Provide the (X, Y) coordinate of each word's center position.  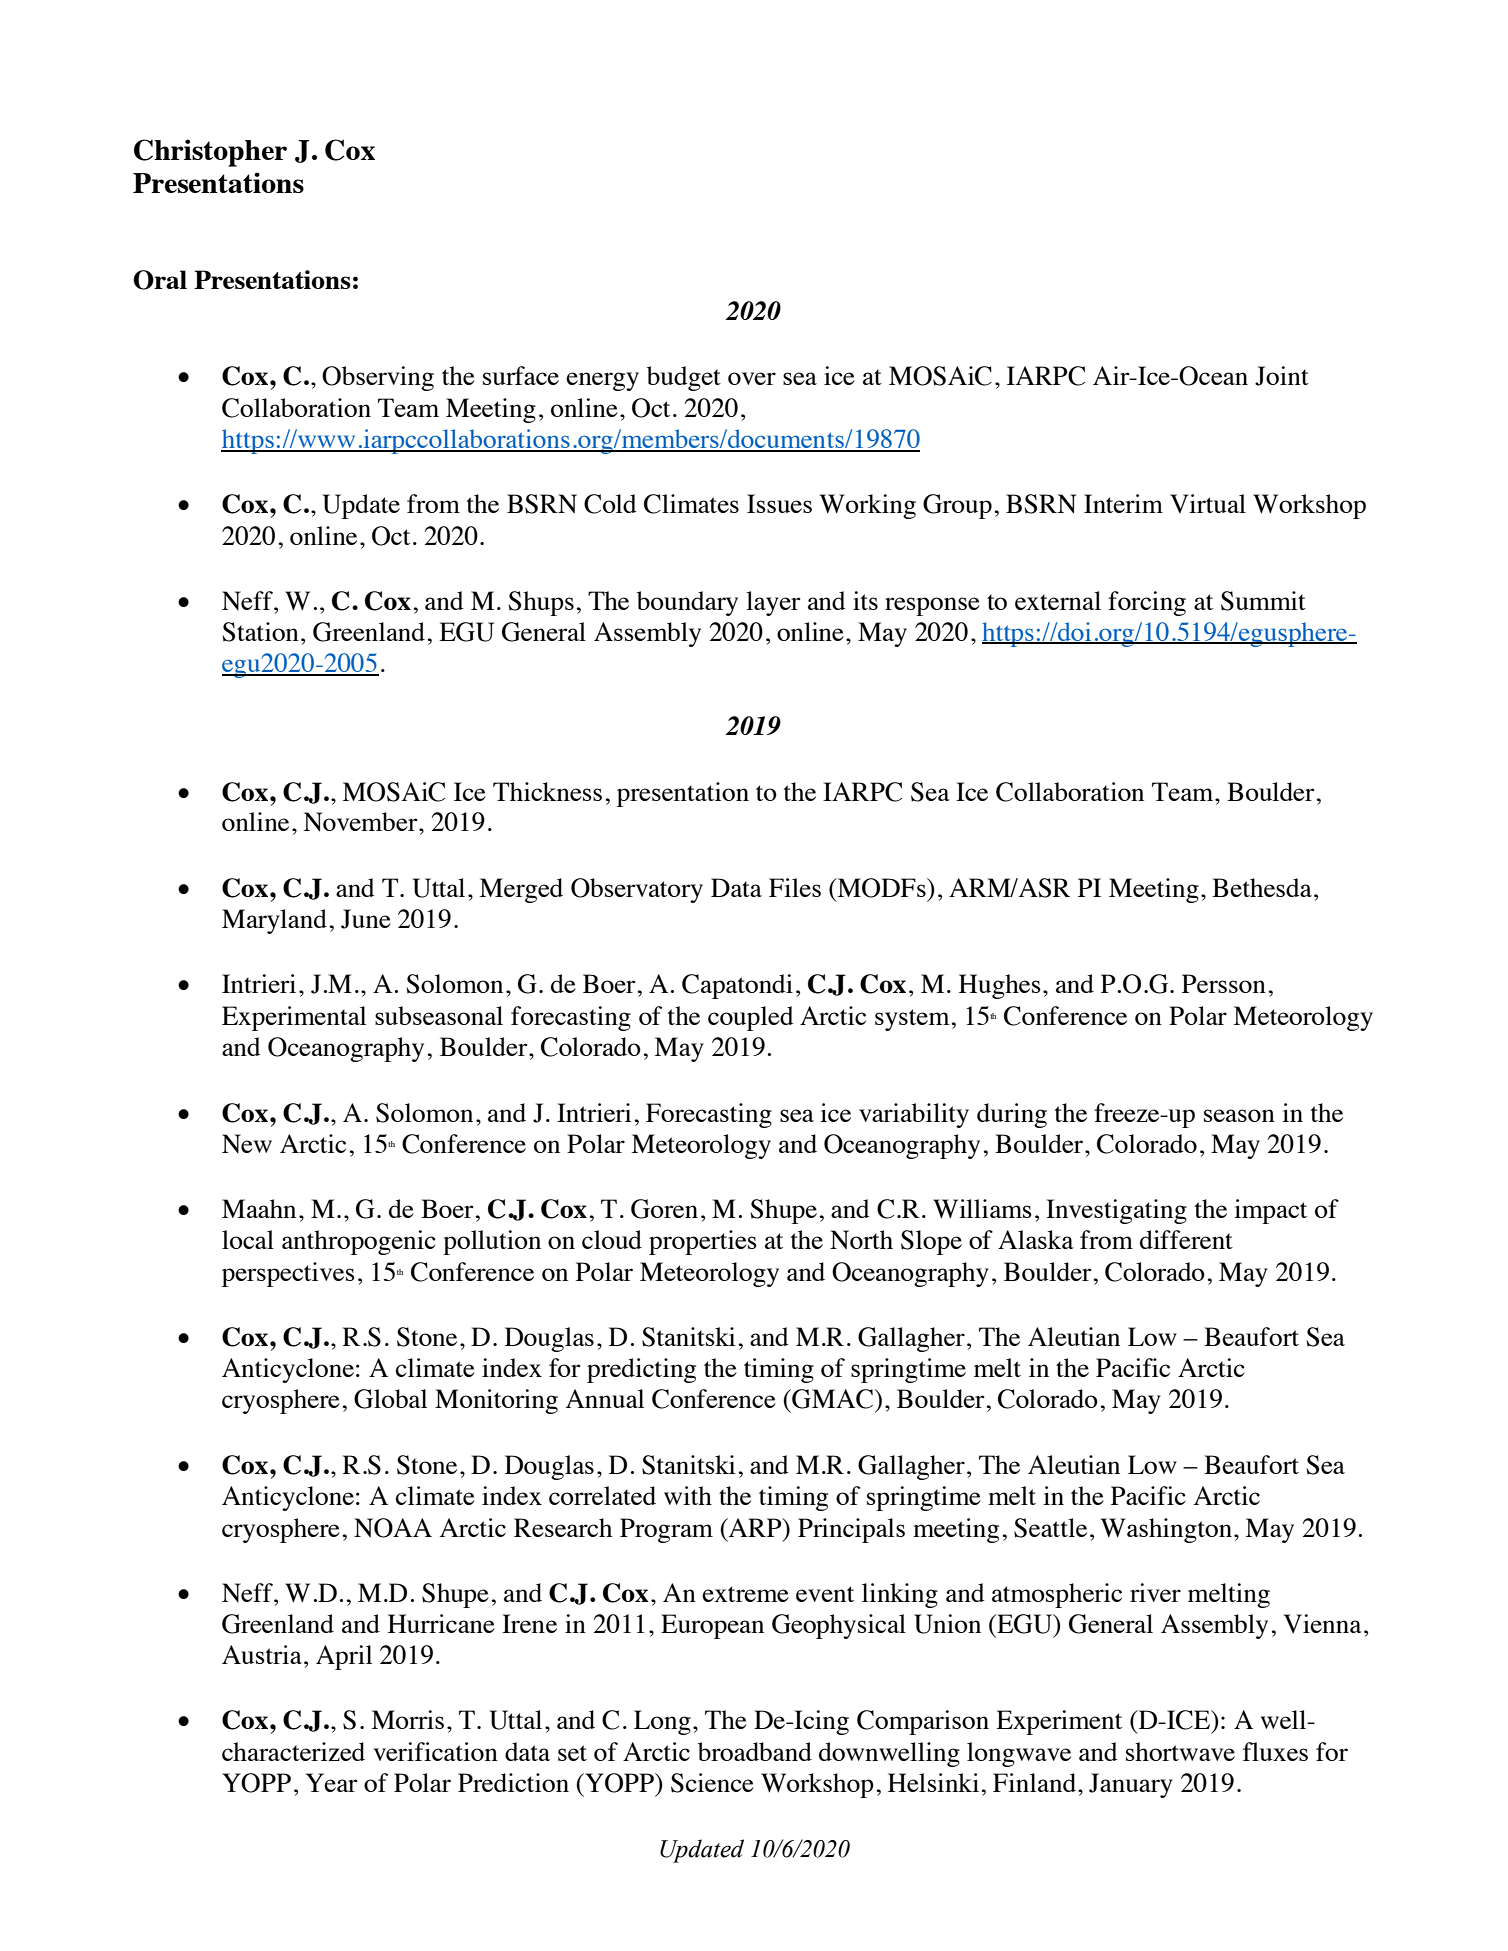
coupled (751, 1018)
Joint (1282, 376)
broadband (755, 1751)
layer (773, 603)
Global (390, 1399)
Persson (1224, 983)
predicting (641, 1370)
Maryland (274, 921)
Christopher (210, 153)
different (1186, 1239)
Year (331, 1782)
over (752, 378)
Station (260, 632)
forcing (1147, 603)
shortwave (1180, 1751)
